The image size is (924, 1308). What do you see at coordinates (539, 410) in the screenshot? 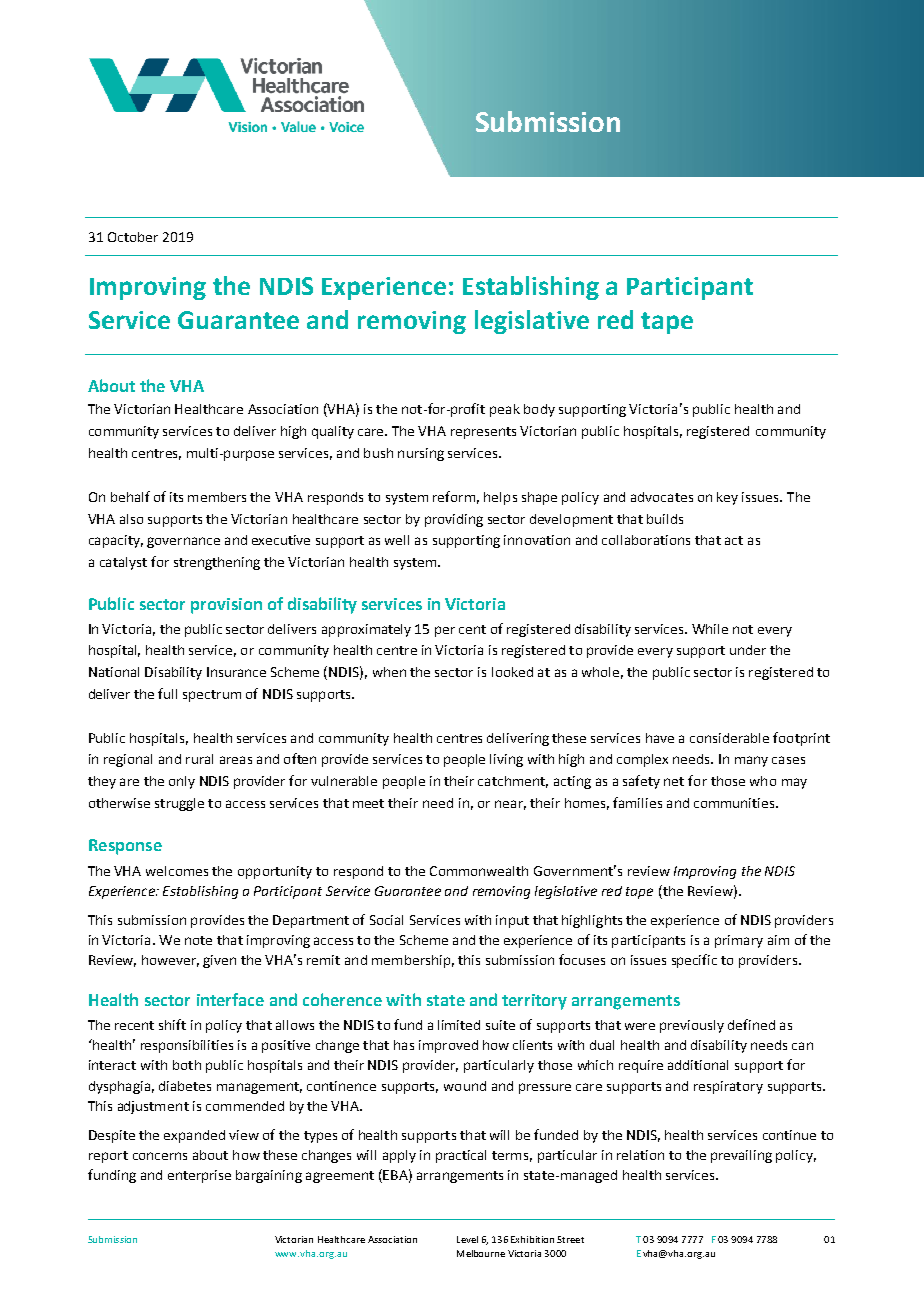
I see `body` at bounding box center [539, 410].
